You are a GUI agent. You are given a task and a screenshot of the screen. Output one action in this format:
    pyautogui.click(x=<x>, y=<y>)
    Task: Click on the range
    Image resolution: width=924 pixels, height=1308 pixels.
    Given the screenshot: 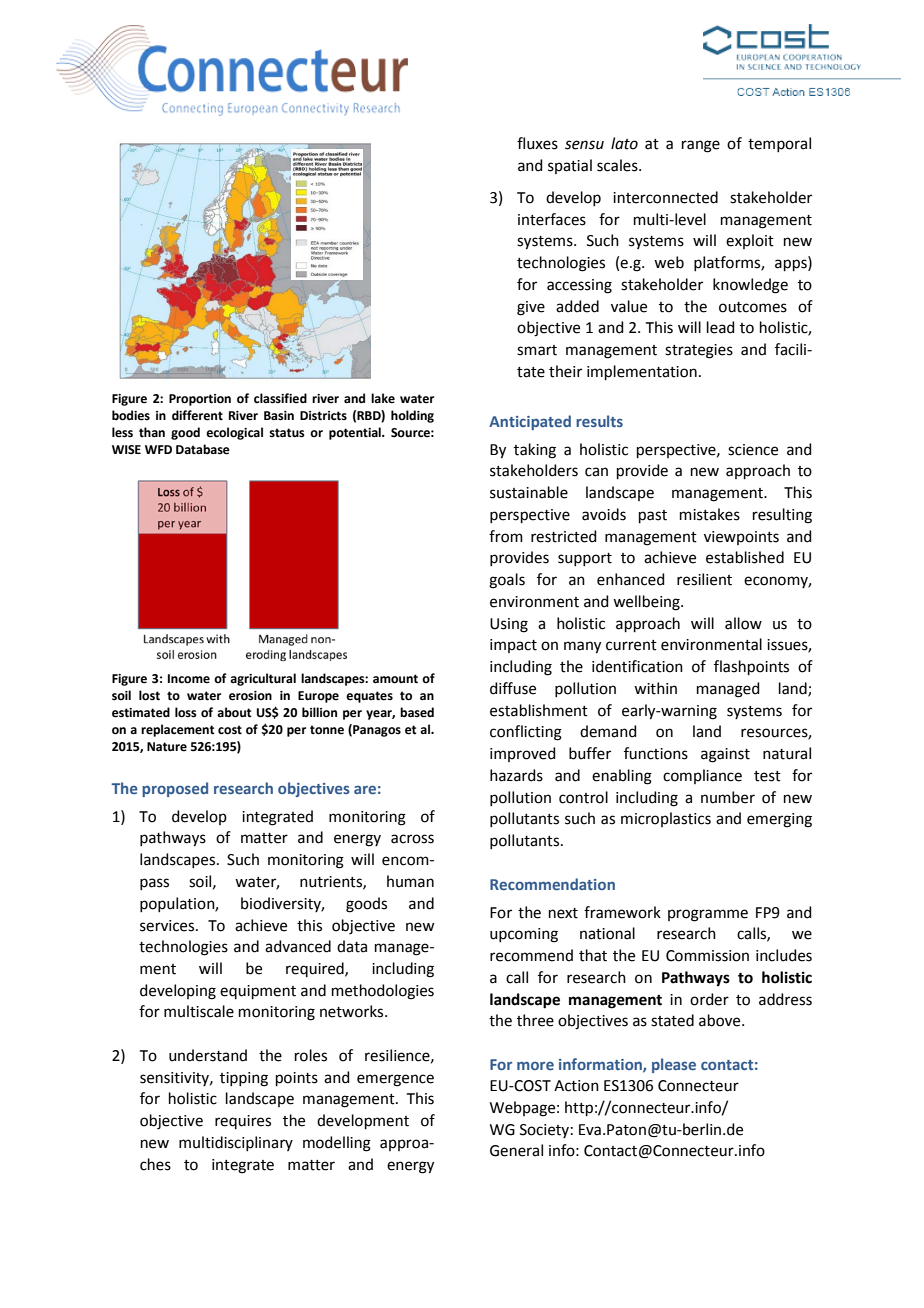 What is the action you would take?
    pyautogui.click(x=701, y=146)
